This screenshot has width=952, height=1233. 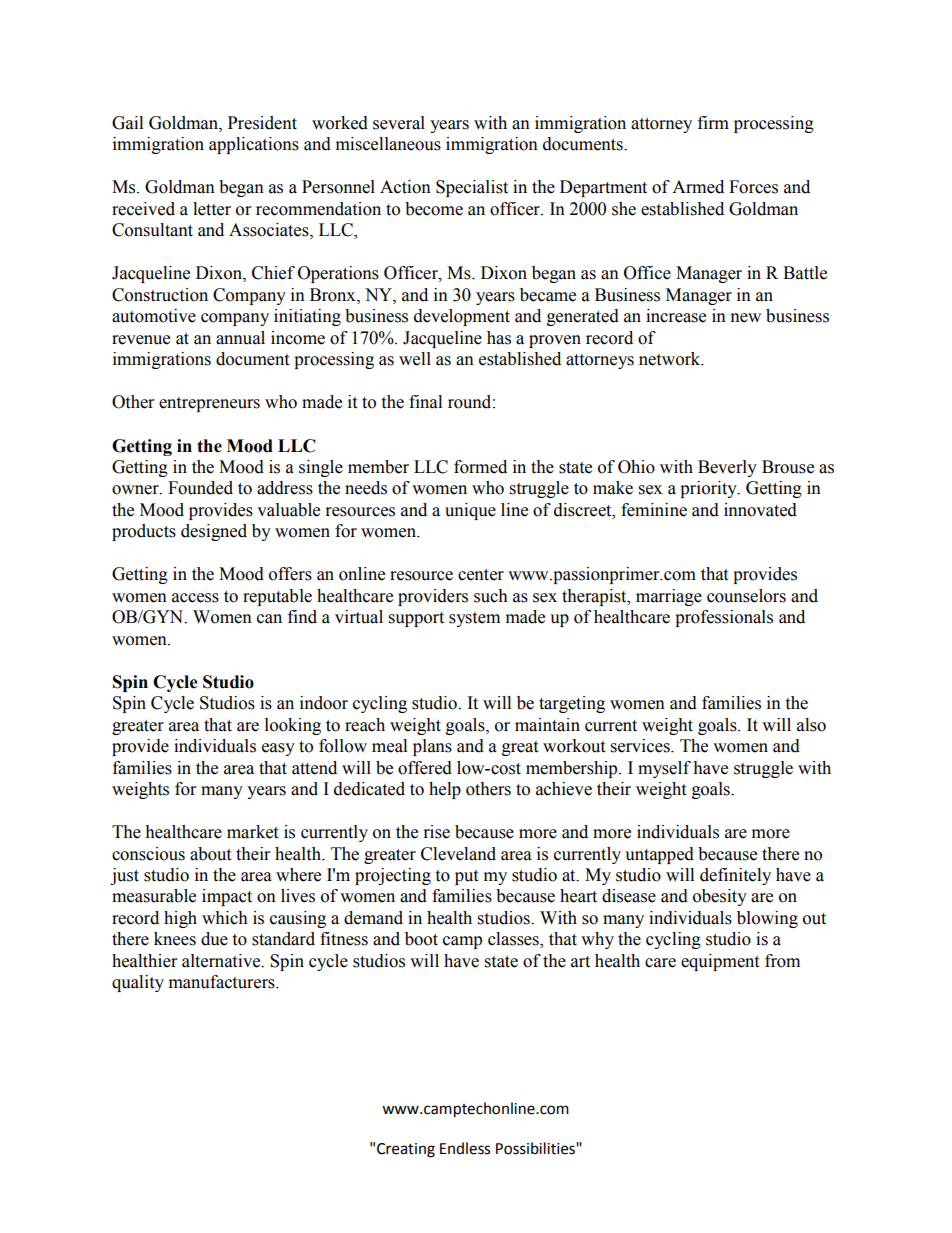 What do you see at coordinates (425, 402) in the screenshot?
I see `final` at bounding box center [425, 402].
